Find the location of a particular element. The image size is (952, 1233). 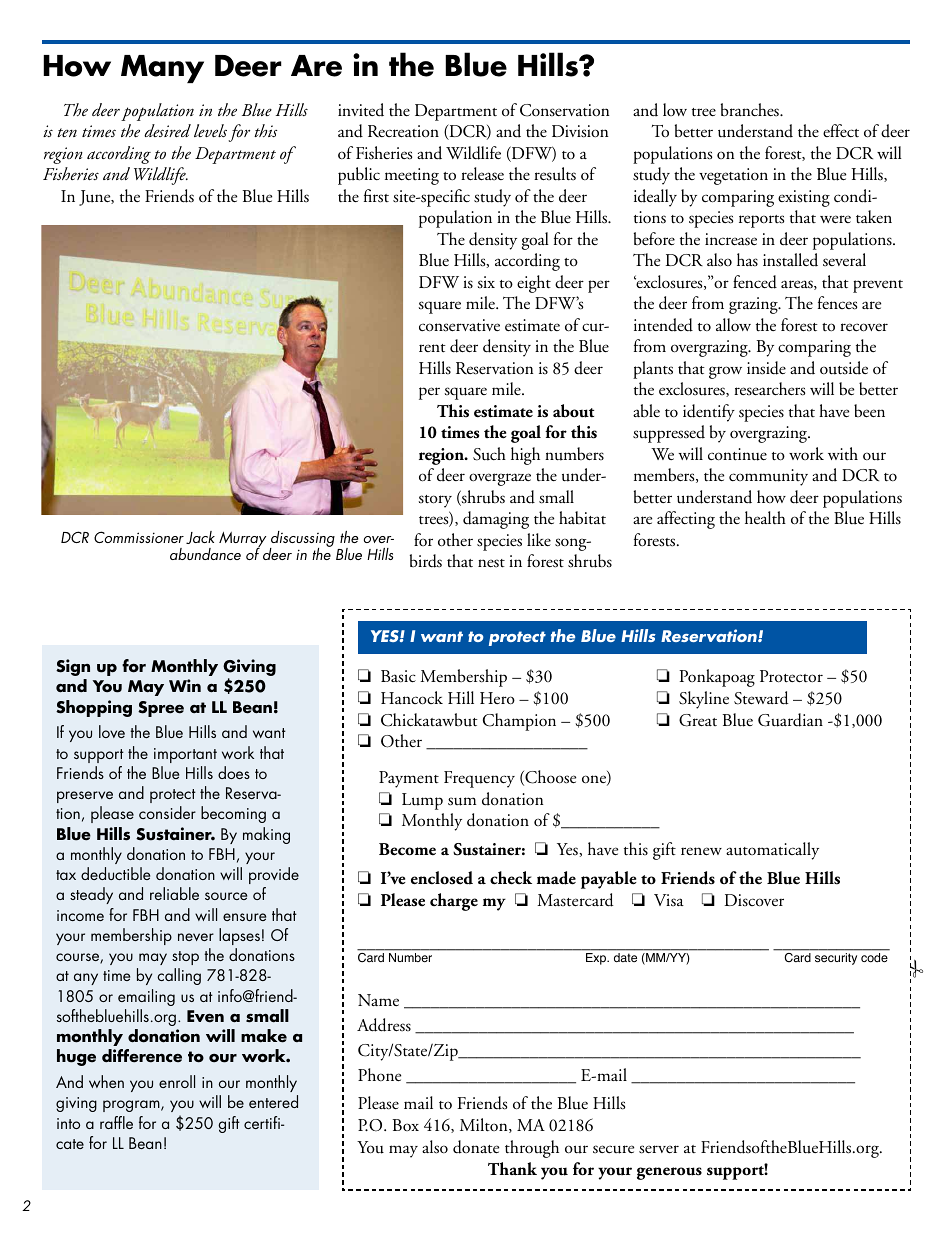

sum is located at coordinates (462, 801).
